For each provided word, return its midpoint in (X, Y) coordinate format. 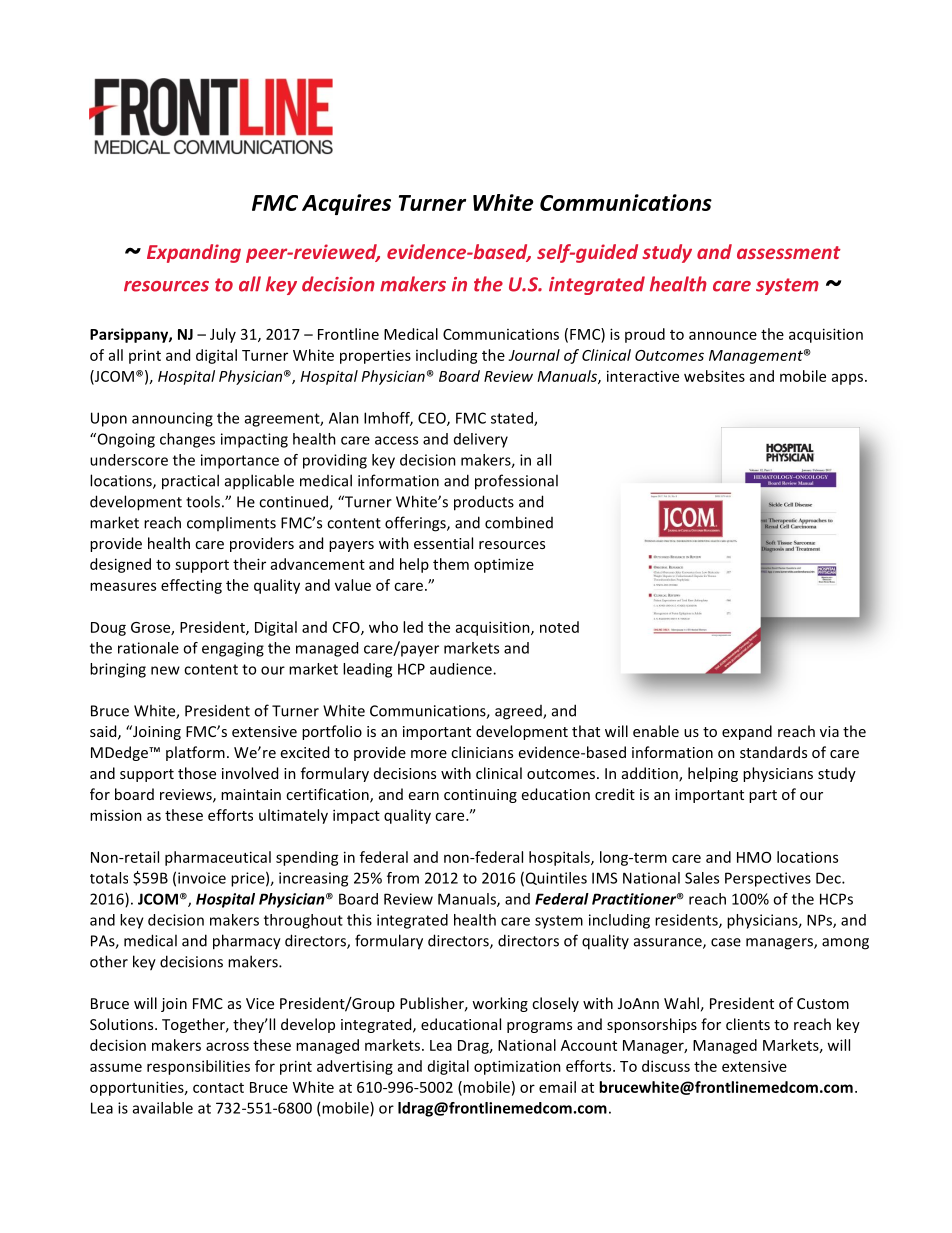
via (829, 731)
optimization (517, 1067)
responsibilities (198, 1067)
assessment (789, 252)
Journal (534, 355)
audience (462, 669)
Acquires (346, 204)
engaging (233, 649)
